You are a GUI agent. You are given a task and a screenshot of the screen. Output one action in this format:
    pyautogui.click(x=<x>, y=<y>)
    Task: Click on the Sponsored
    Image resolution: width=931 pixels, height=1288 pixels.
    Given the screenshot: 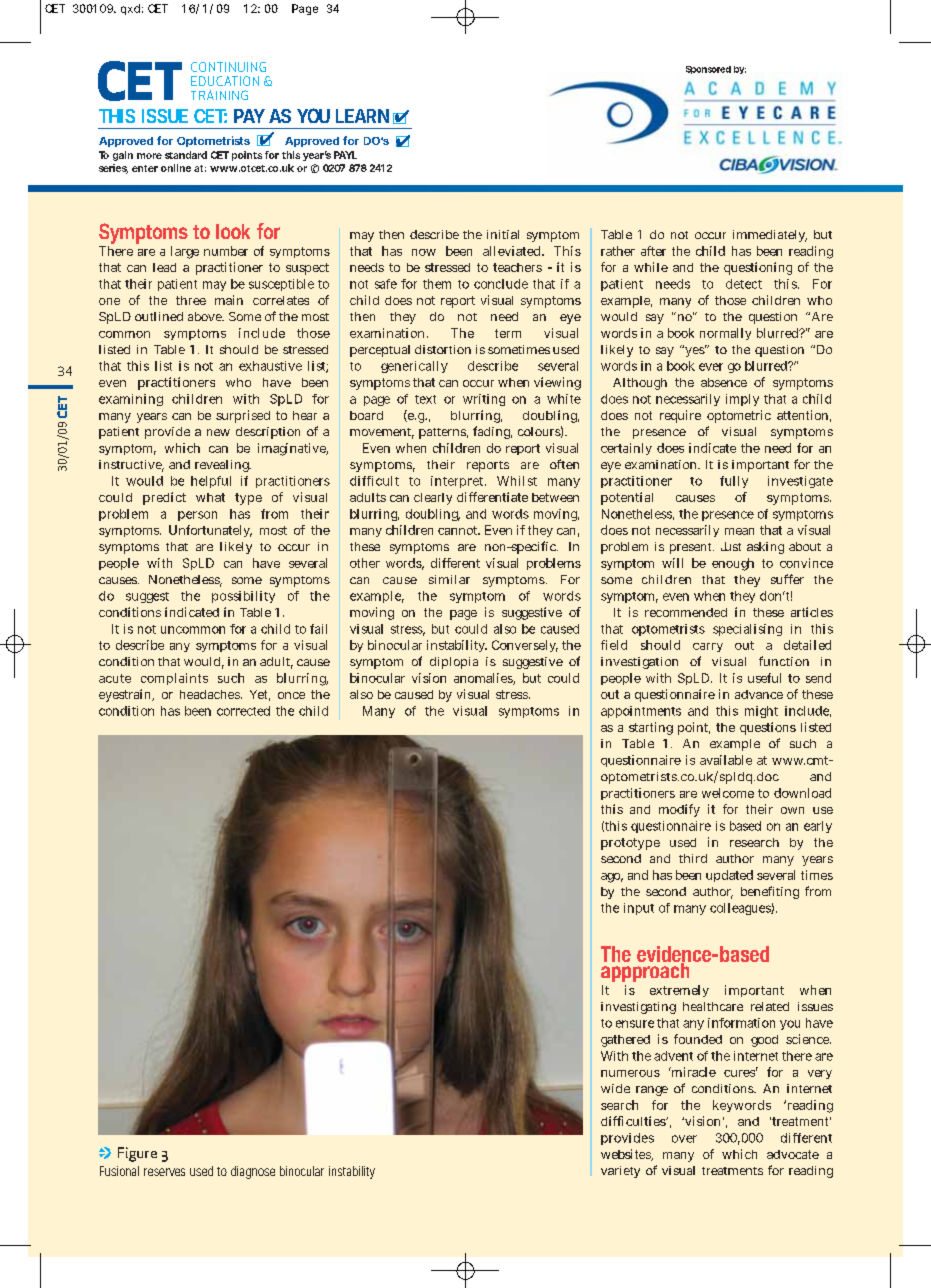 What is the action you would take?
    pyautogui.click(x=708, y=70)
